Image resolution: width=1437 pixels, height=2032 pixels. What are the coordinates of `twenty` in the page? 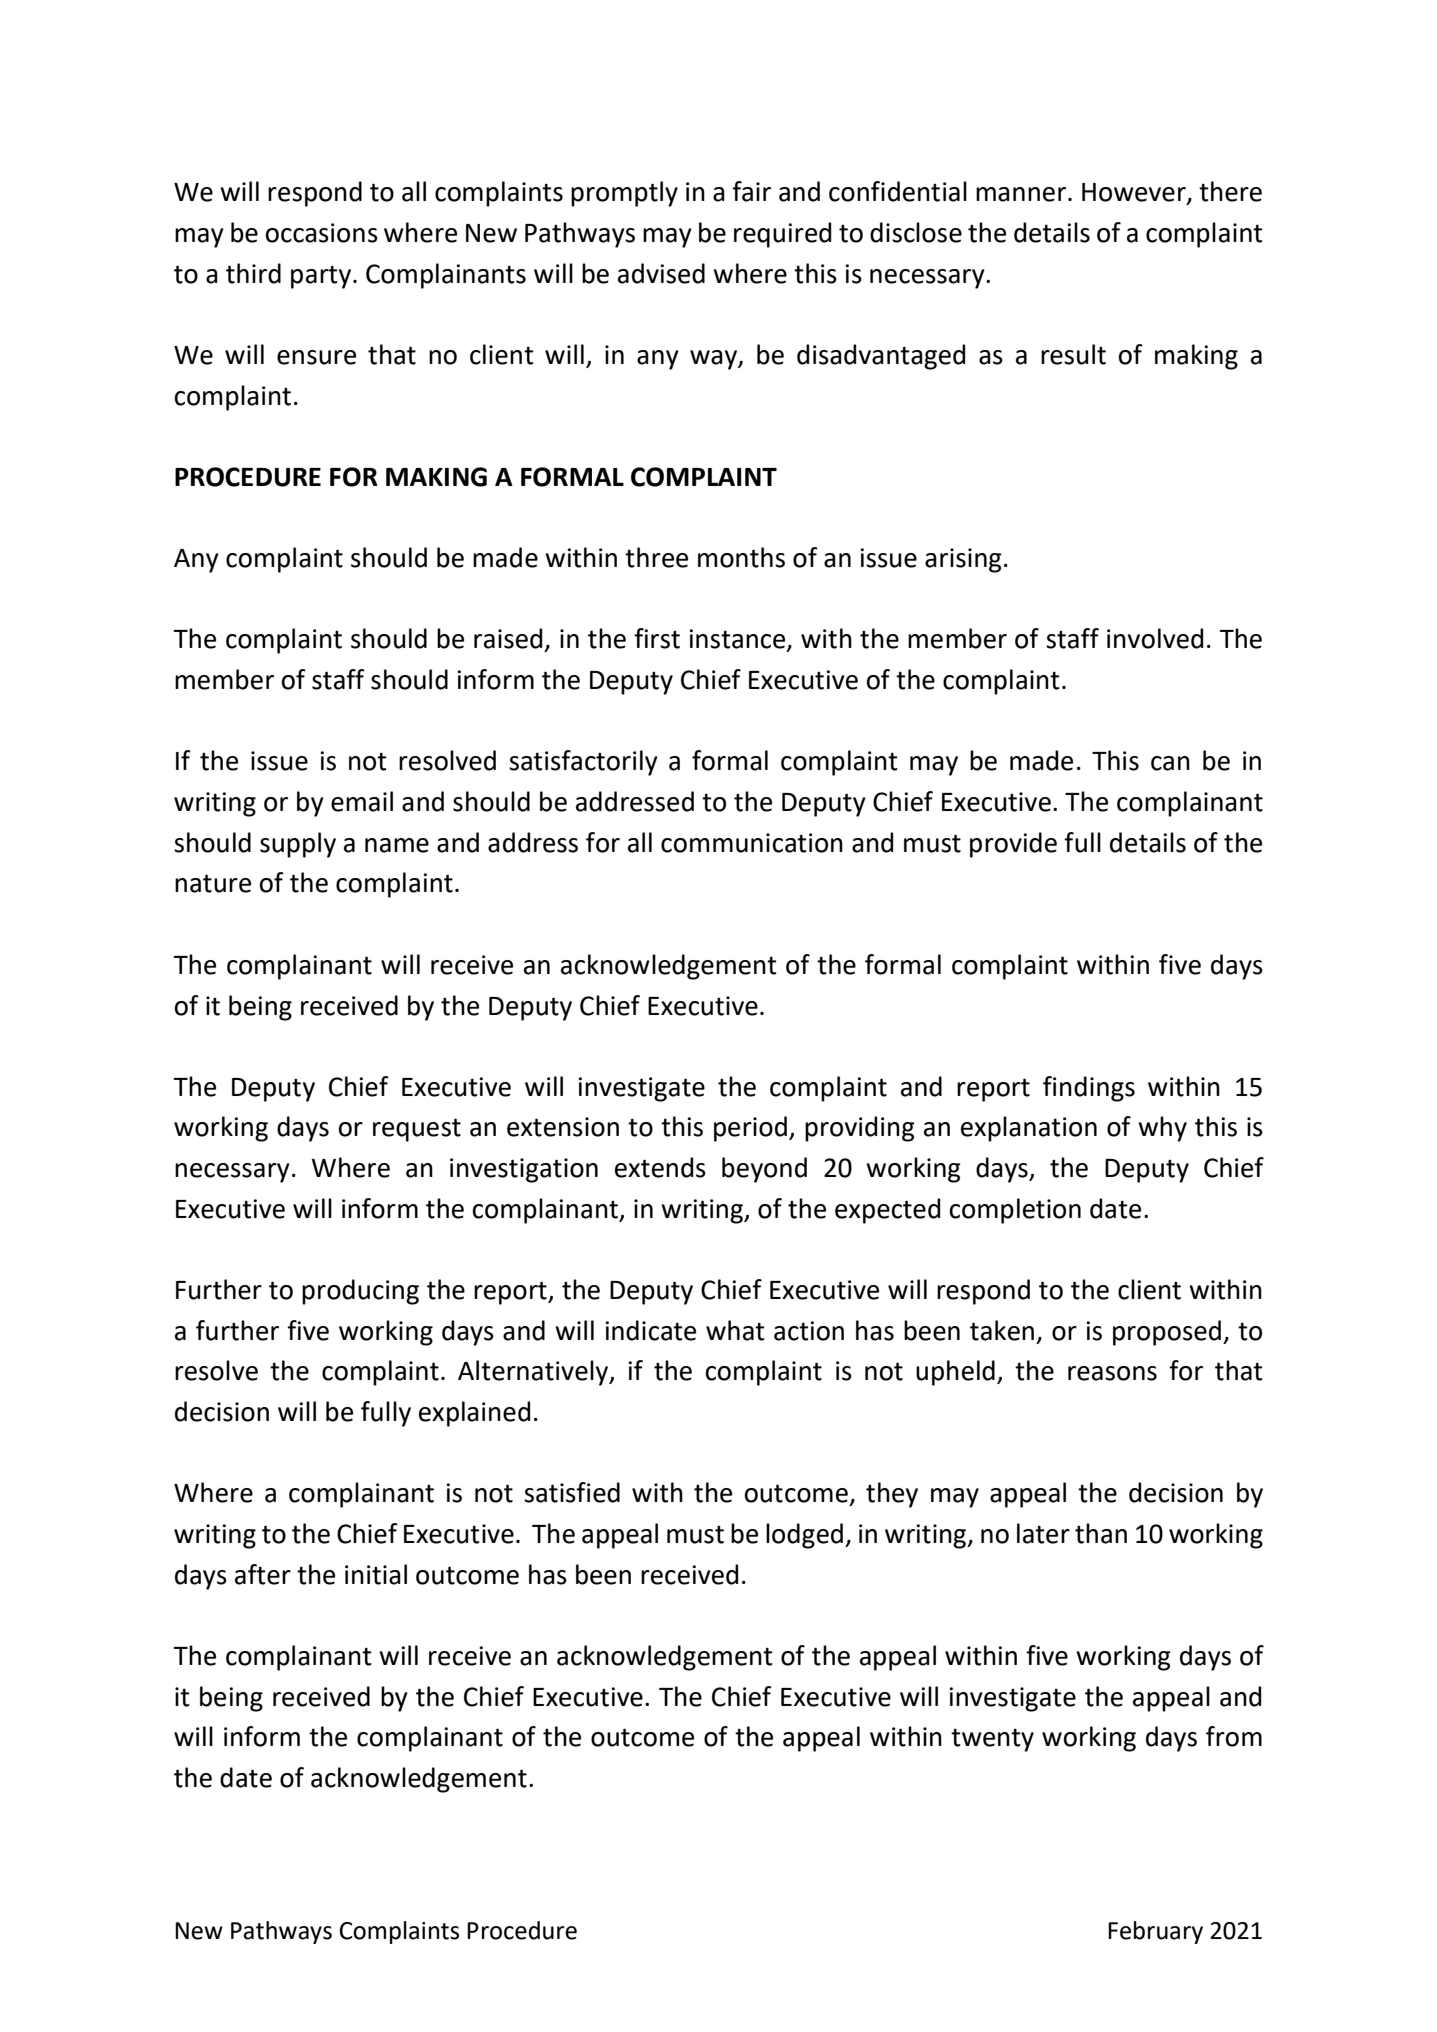 It's located at (992, 1740).
